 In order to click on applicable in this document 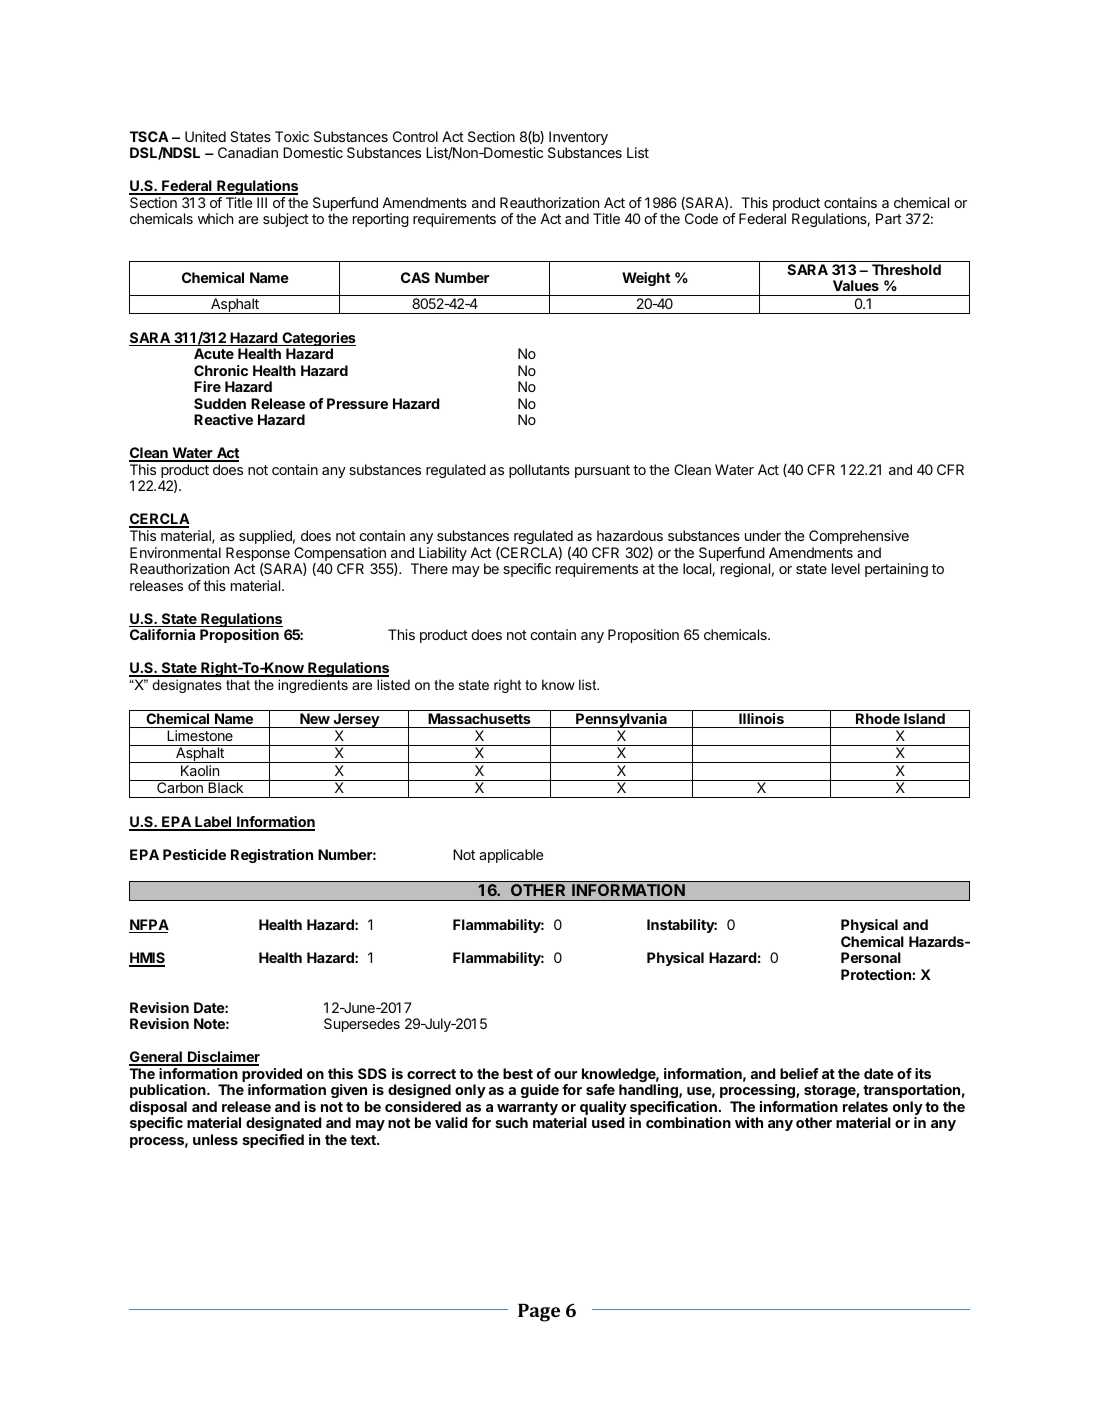, I will do `click(511, 856)`.
